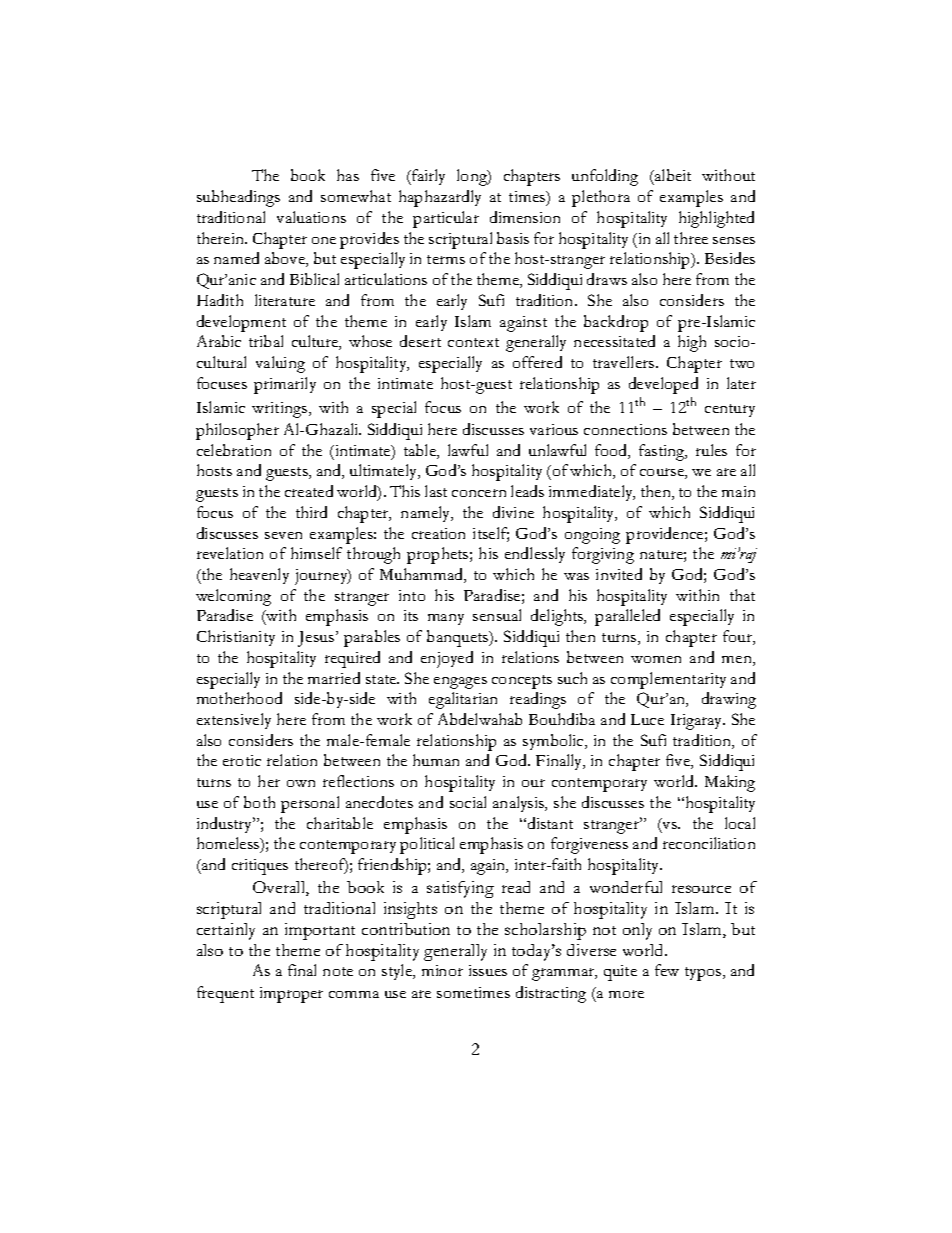 The width and height of the screenshot is (952, 1233). Describe the element at coordinates (497, 615) in the screenshot. I see `sensual` at that location.
